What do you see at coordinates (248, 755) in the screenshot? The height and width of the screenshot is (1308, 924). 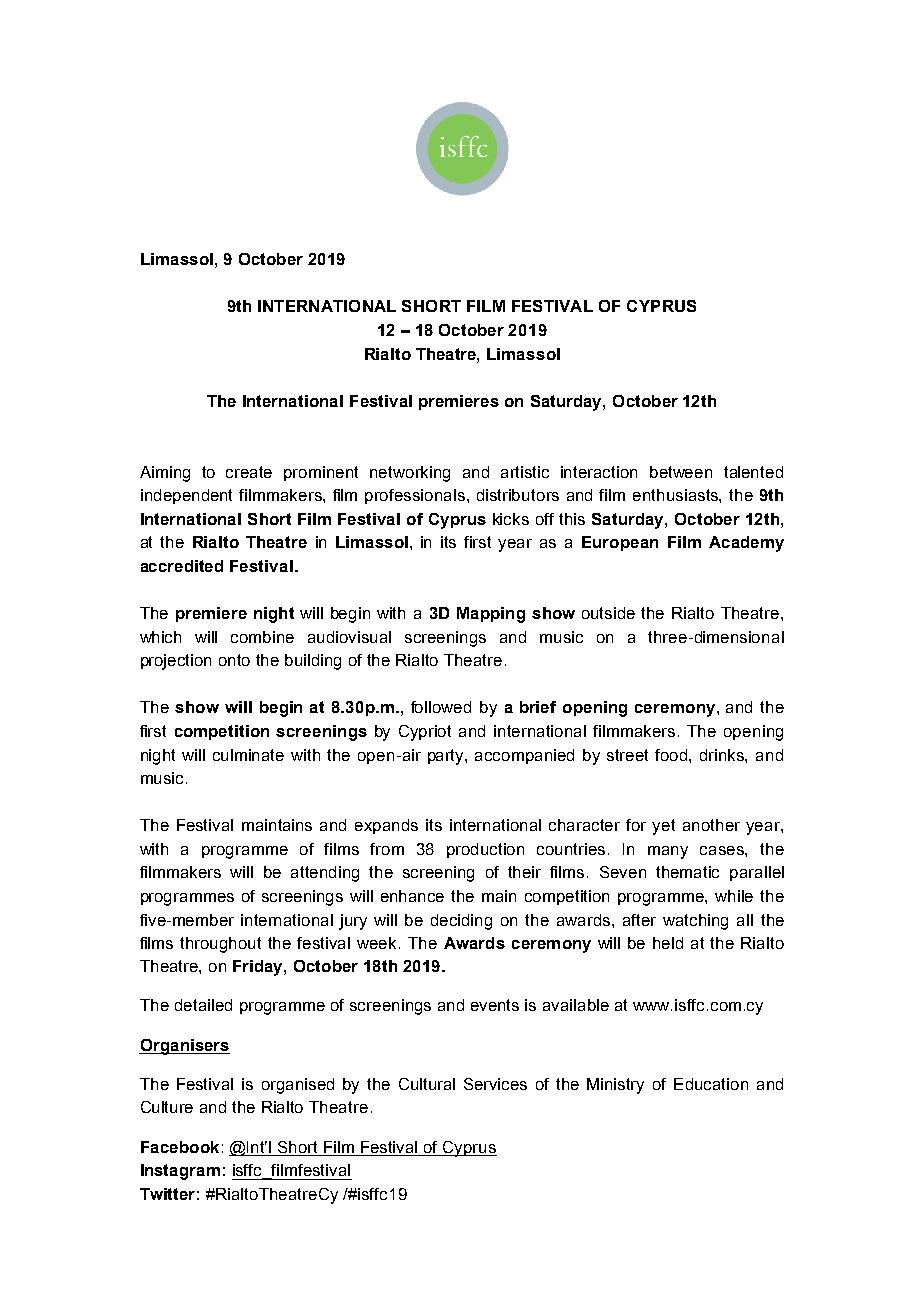 I see `culminate` at bounding box center [248, 755].
